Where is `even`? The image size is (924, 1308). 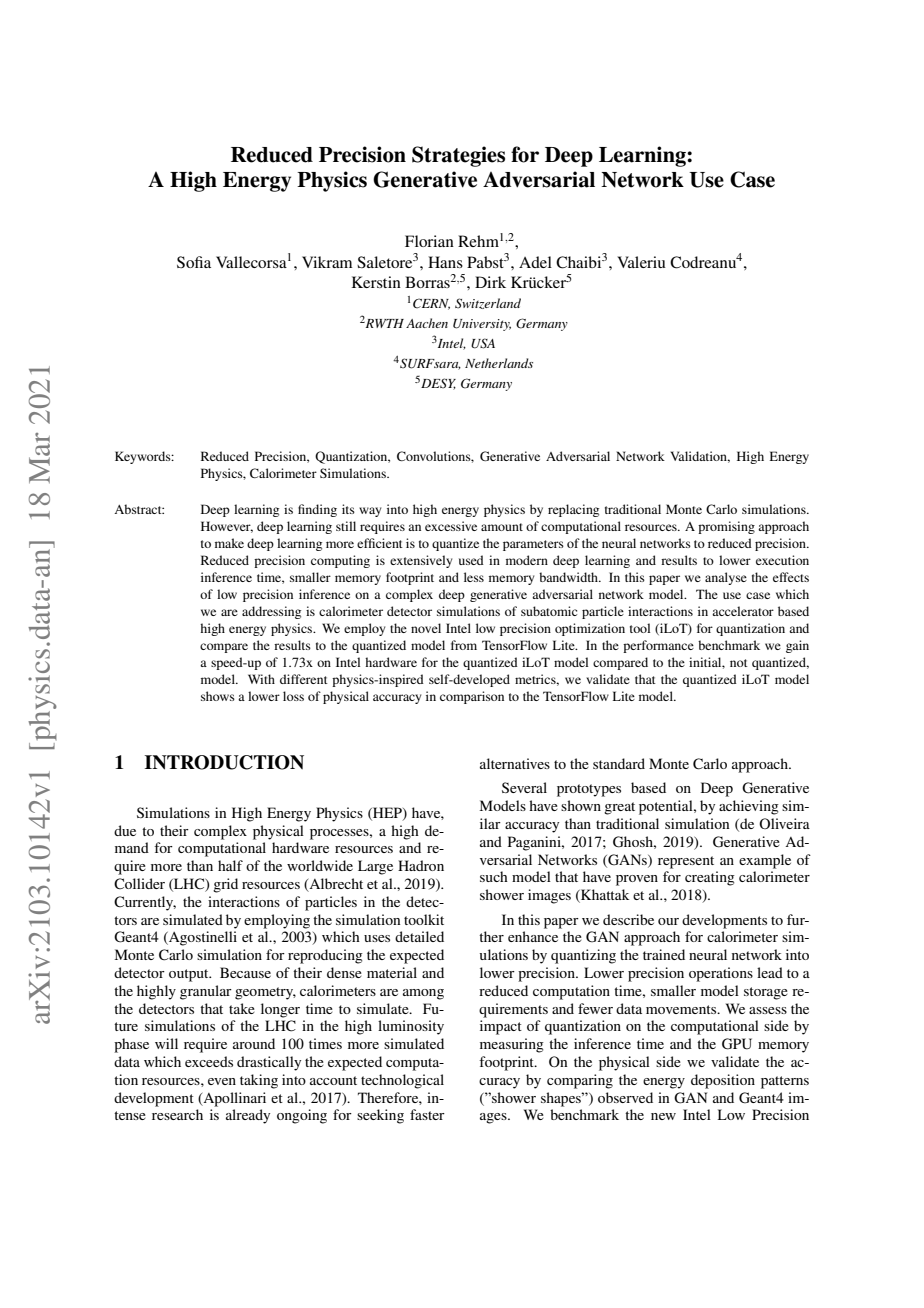
even is located at coordinates (222, 1081).
